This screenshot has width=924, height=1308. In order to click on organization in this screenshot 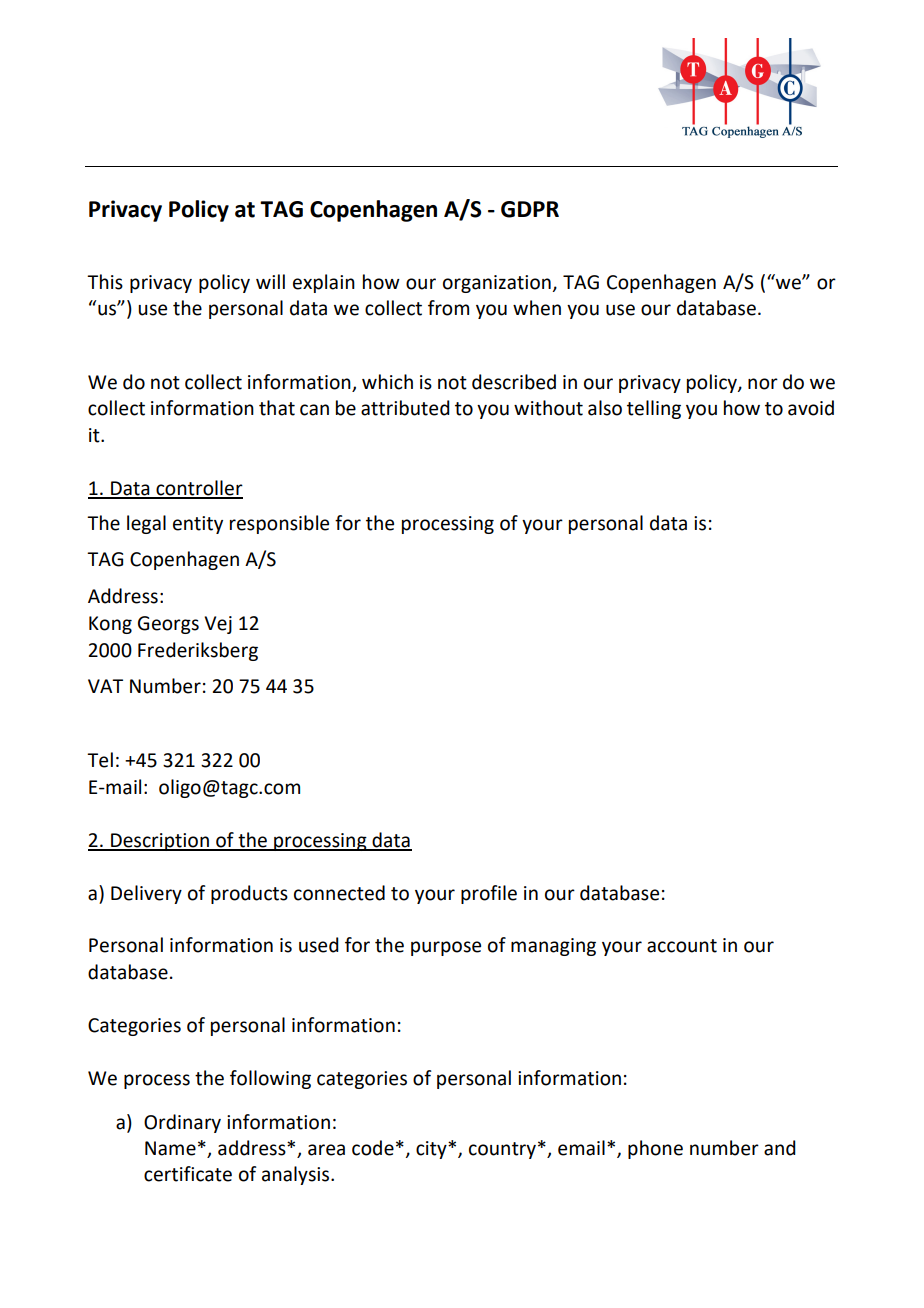, I will do `click(498, 284)`.
